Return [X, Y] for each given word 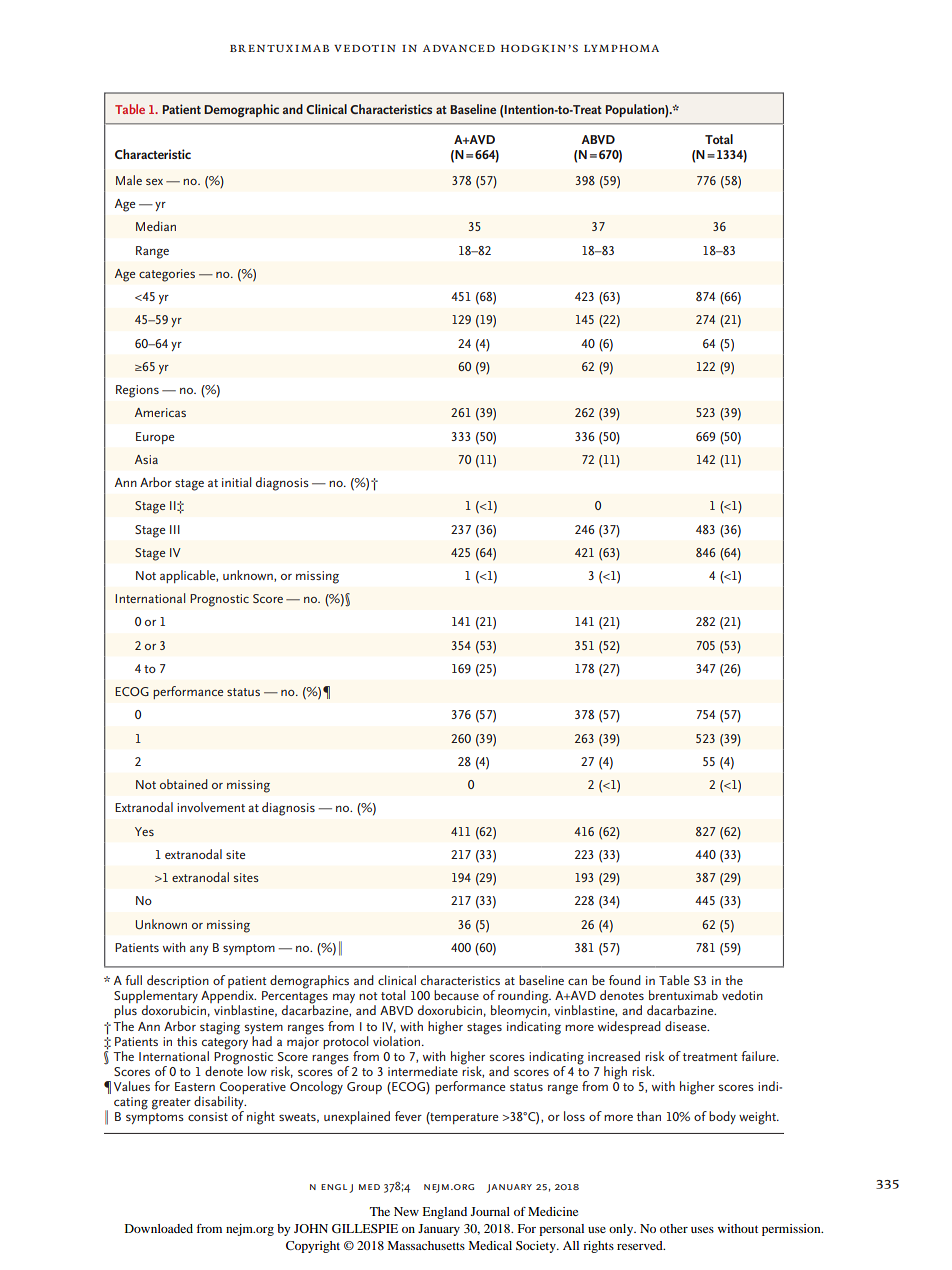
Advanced [459, 48]
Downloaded [159, 1228]
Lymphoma [621, 48]
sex [154, 181]
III [175, 529]
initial [236, 482]
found [625, 980]
